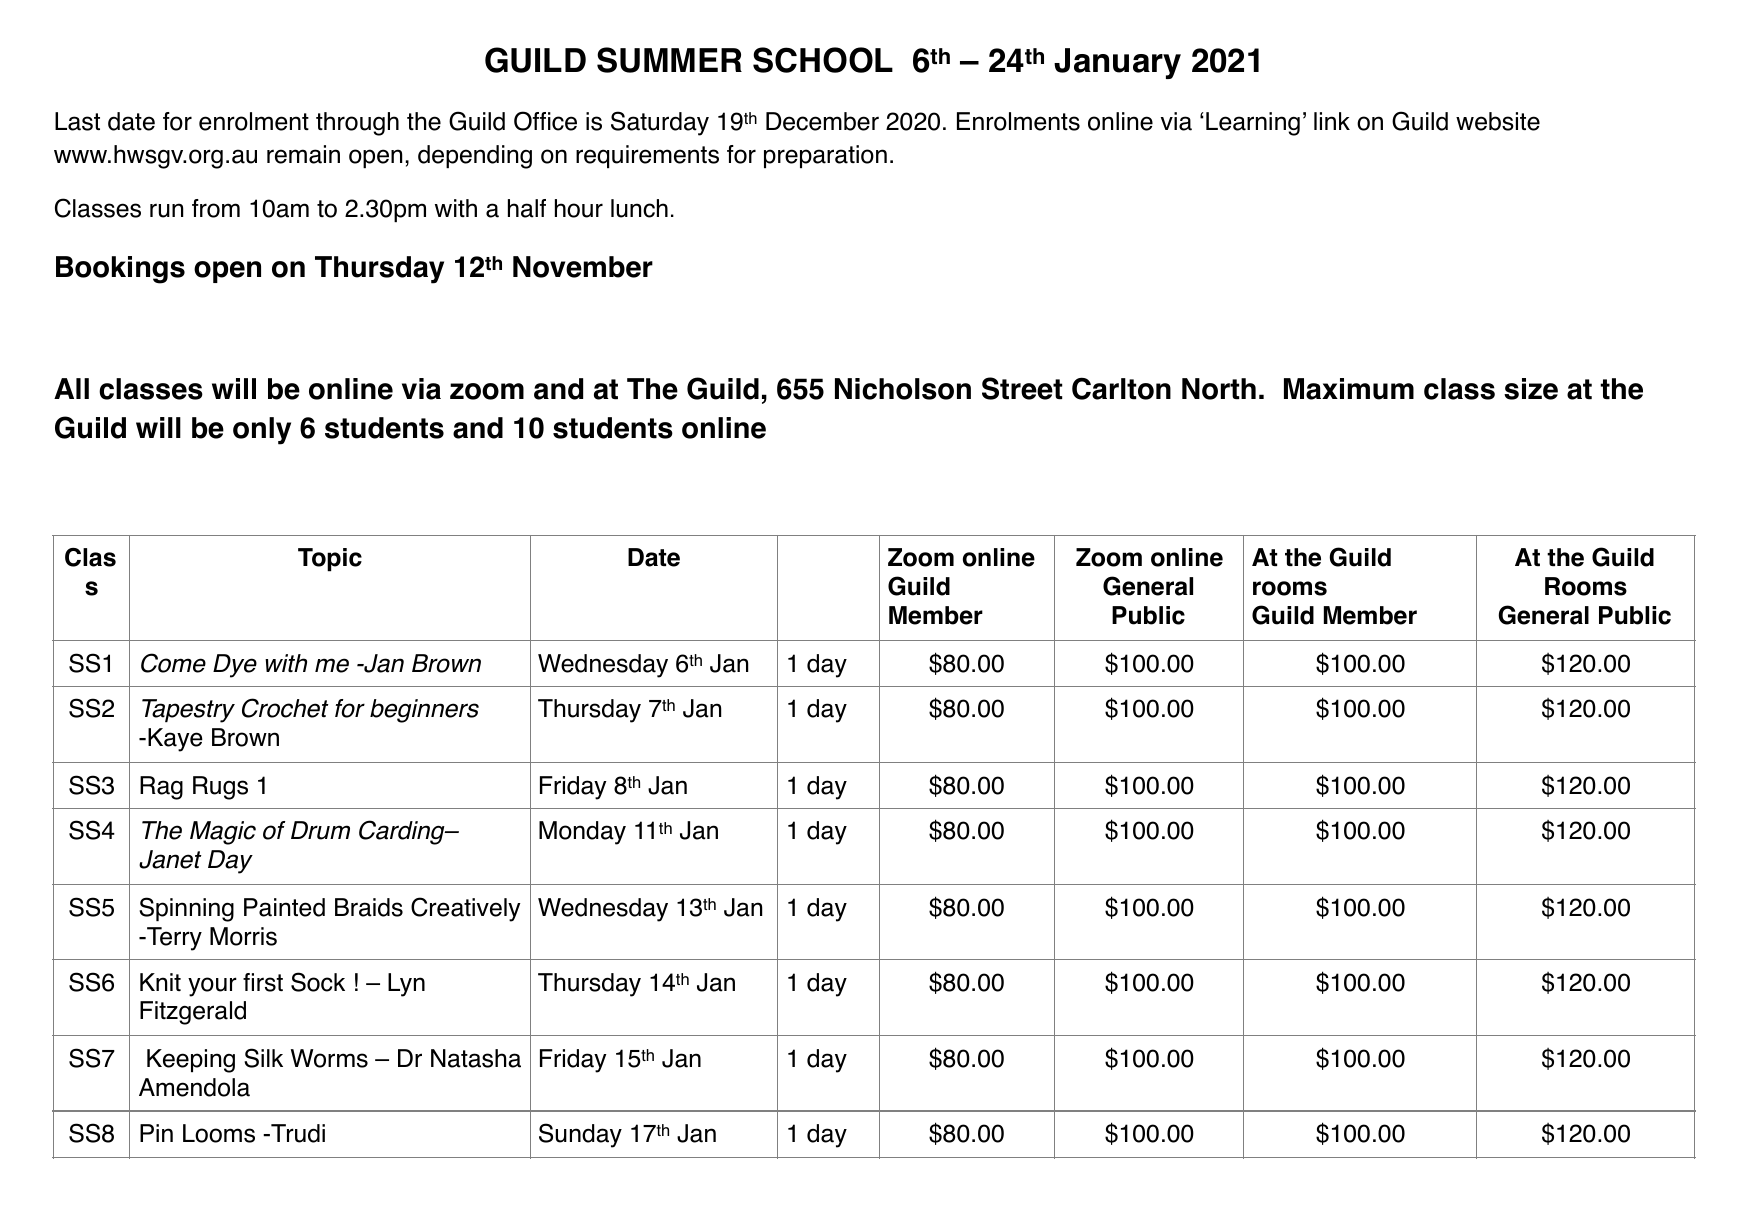  What do you see at coordinates (219, 1133) in the document?
I see `Looms` at bounding box center [219, 1133].
